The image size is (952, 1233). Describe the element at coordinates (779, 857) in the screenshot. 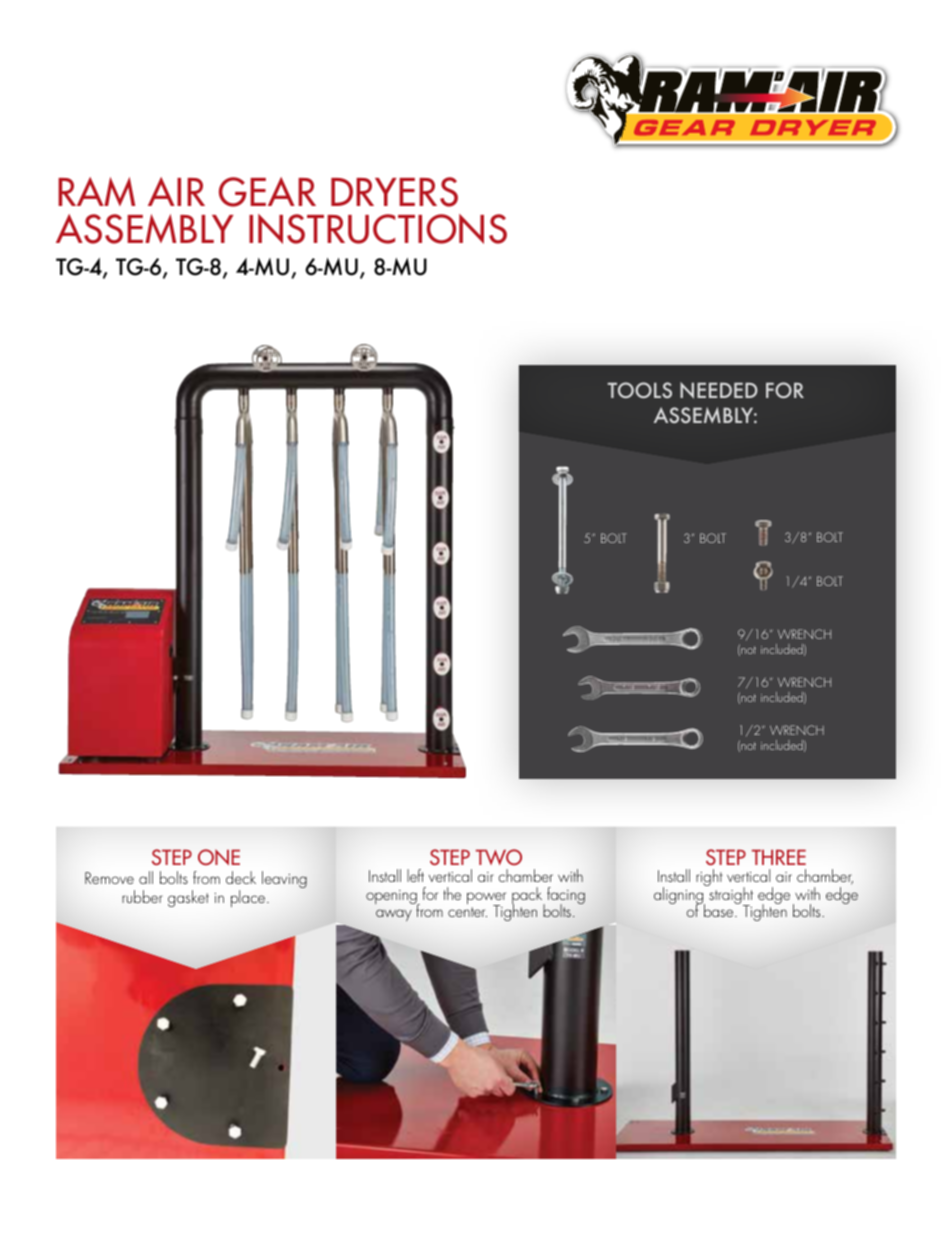

I see `THREE` at that location.
